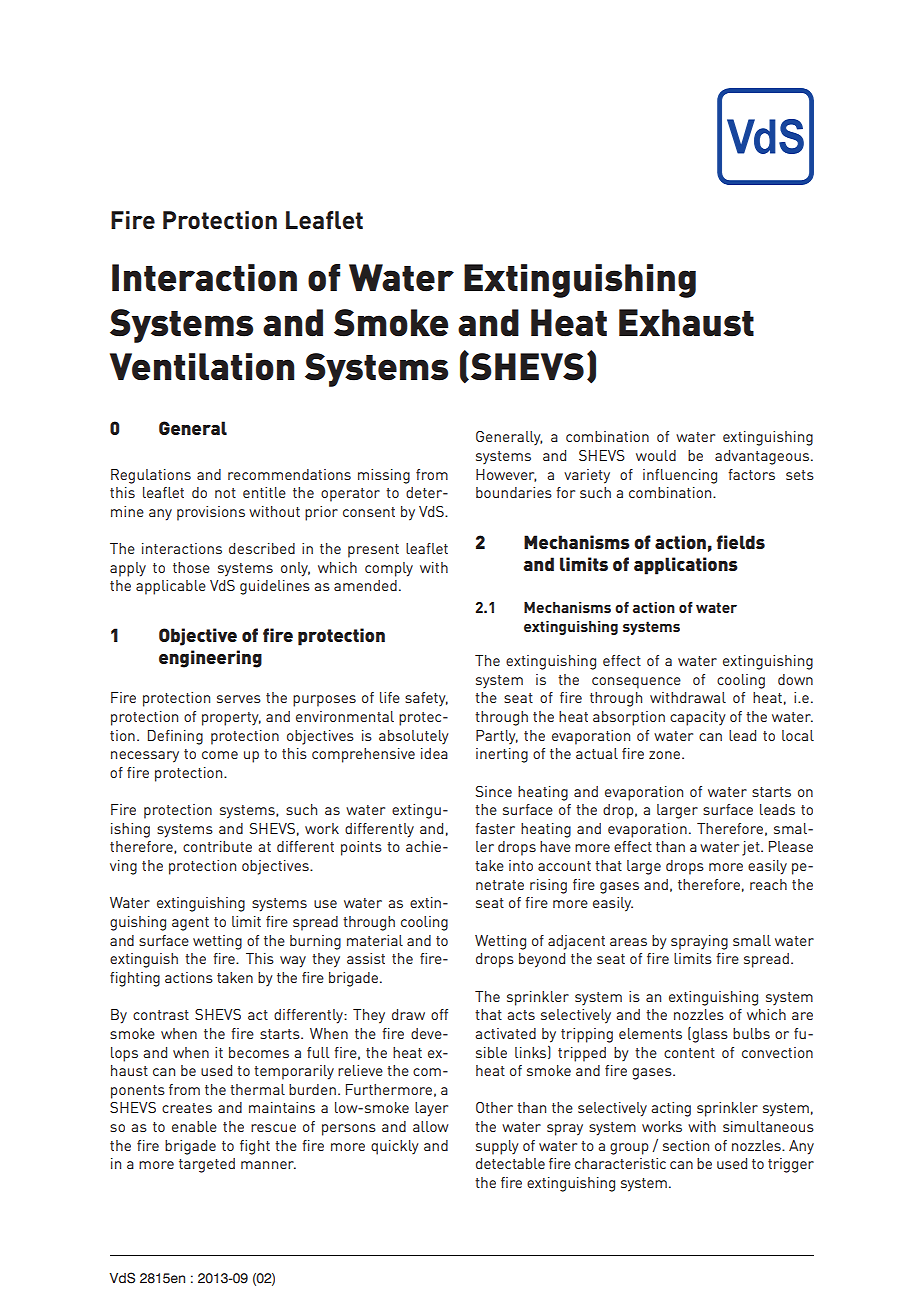 This screenshot has width=924, height=1308. I want to click on glass, so click(709, 1035).
